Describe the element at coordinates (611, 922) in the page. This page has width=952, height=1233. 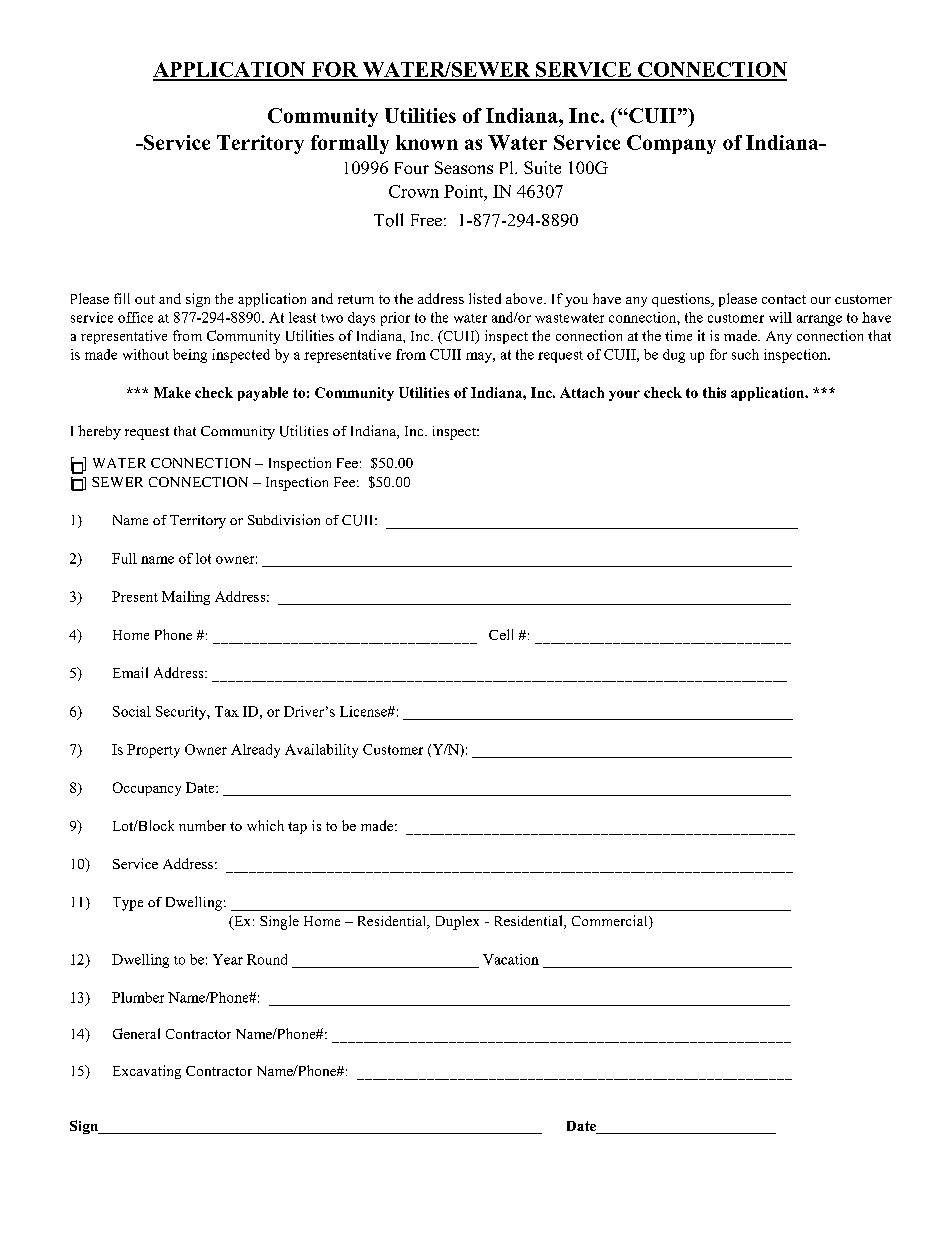
I see `Commercial` at that location.
